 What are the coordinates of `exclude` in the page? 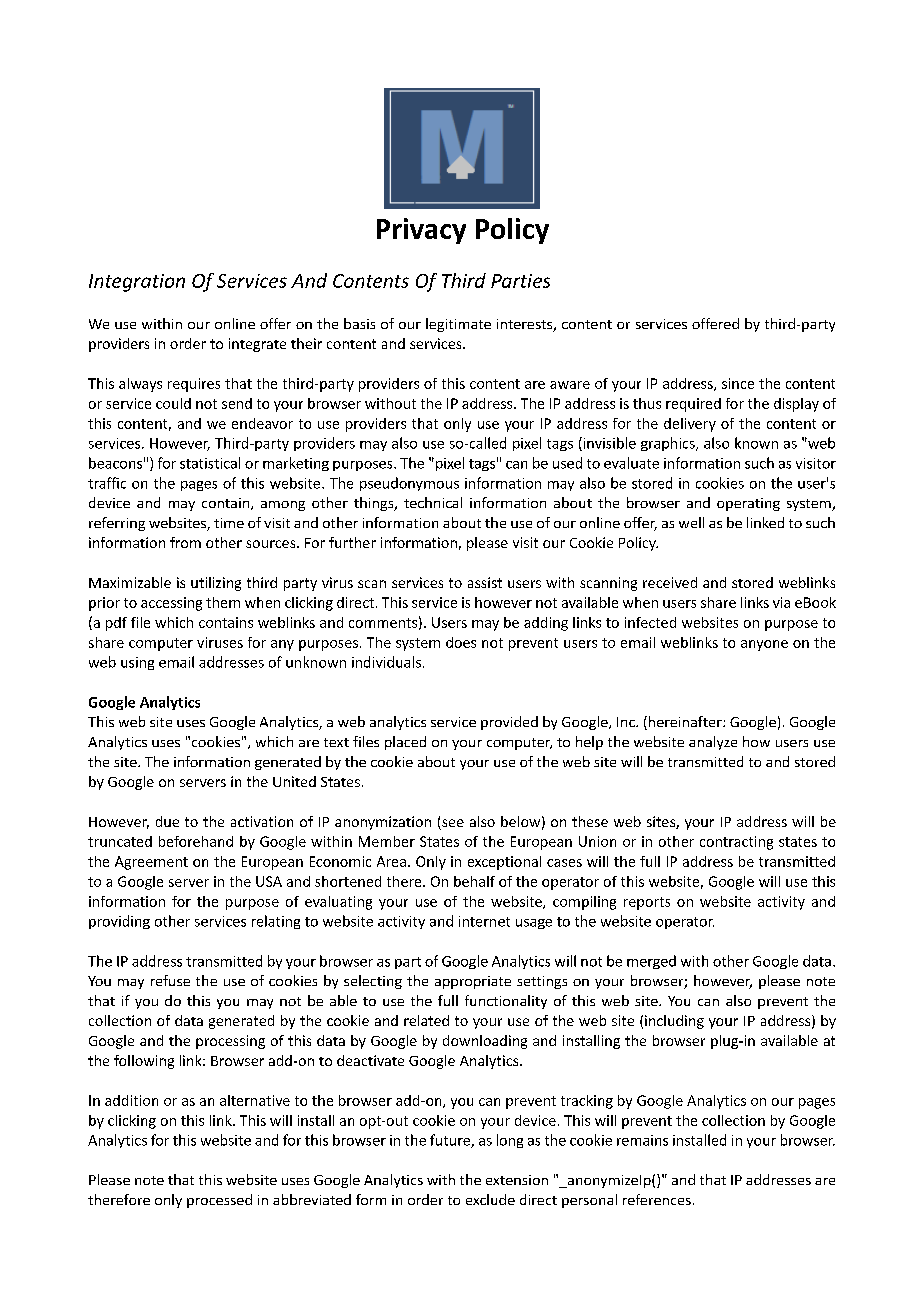 It's located at (490, 1199).
